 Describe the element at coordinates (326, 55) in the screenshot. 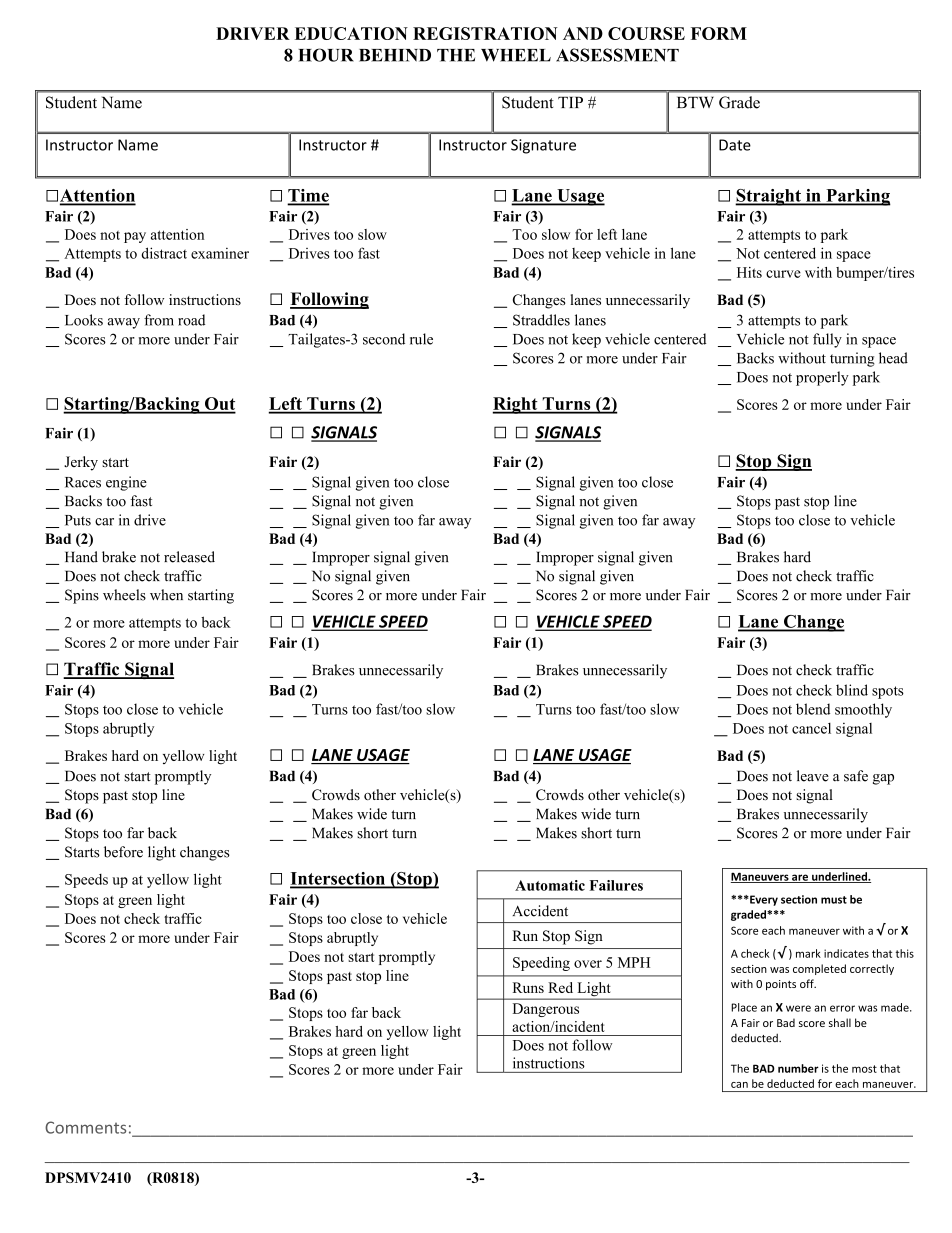

I see `HOUR` at that location.
